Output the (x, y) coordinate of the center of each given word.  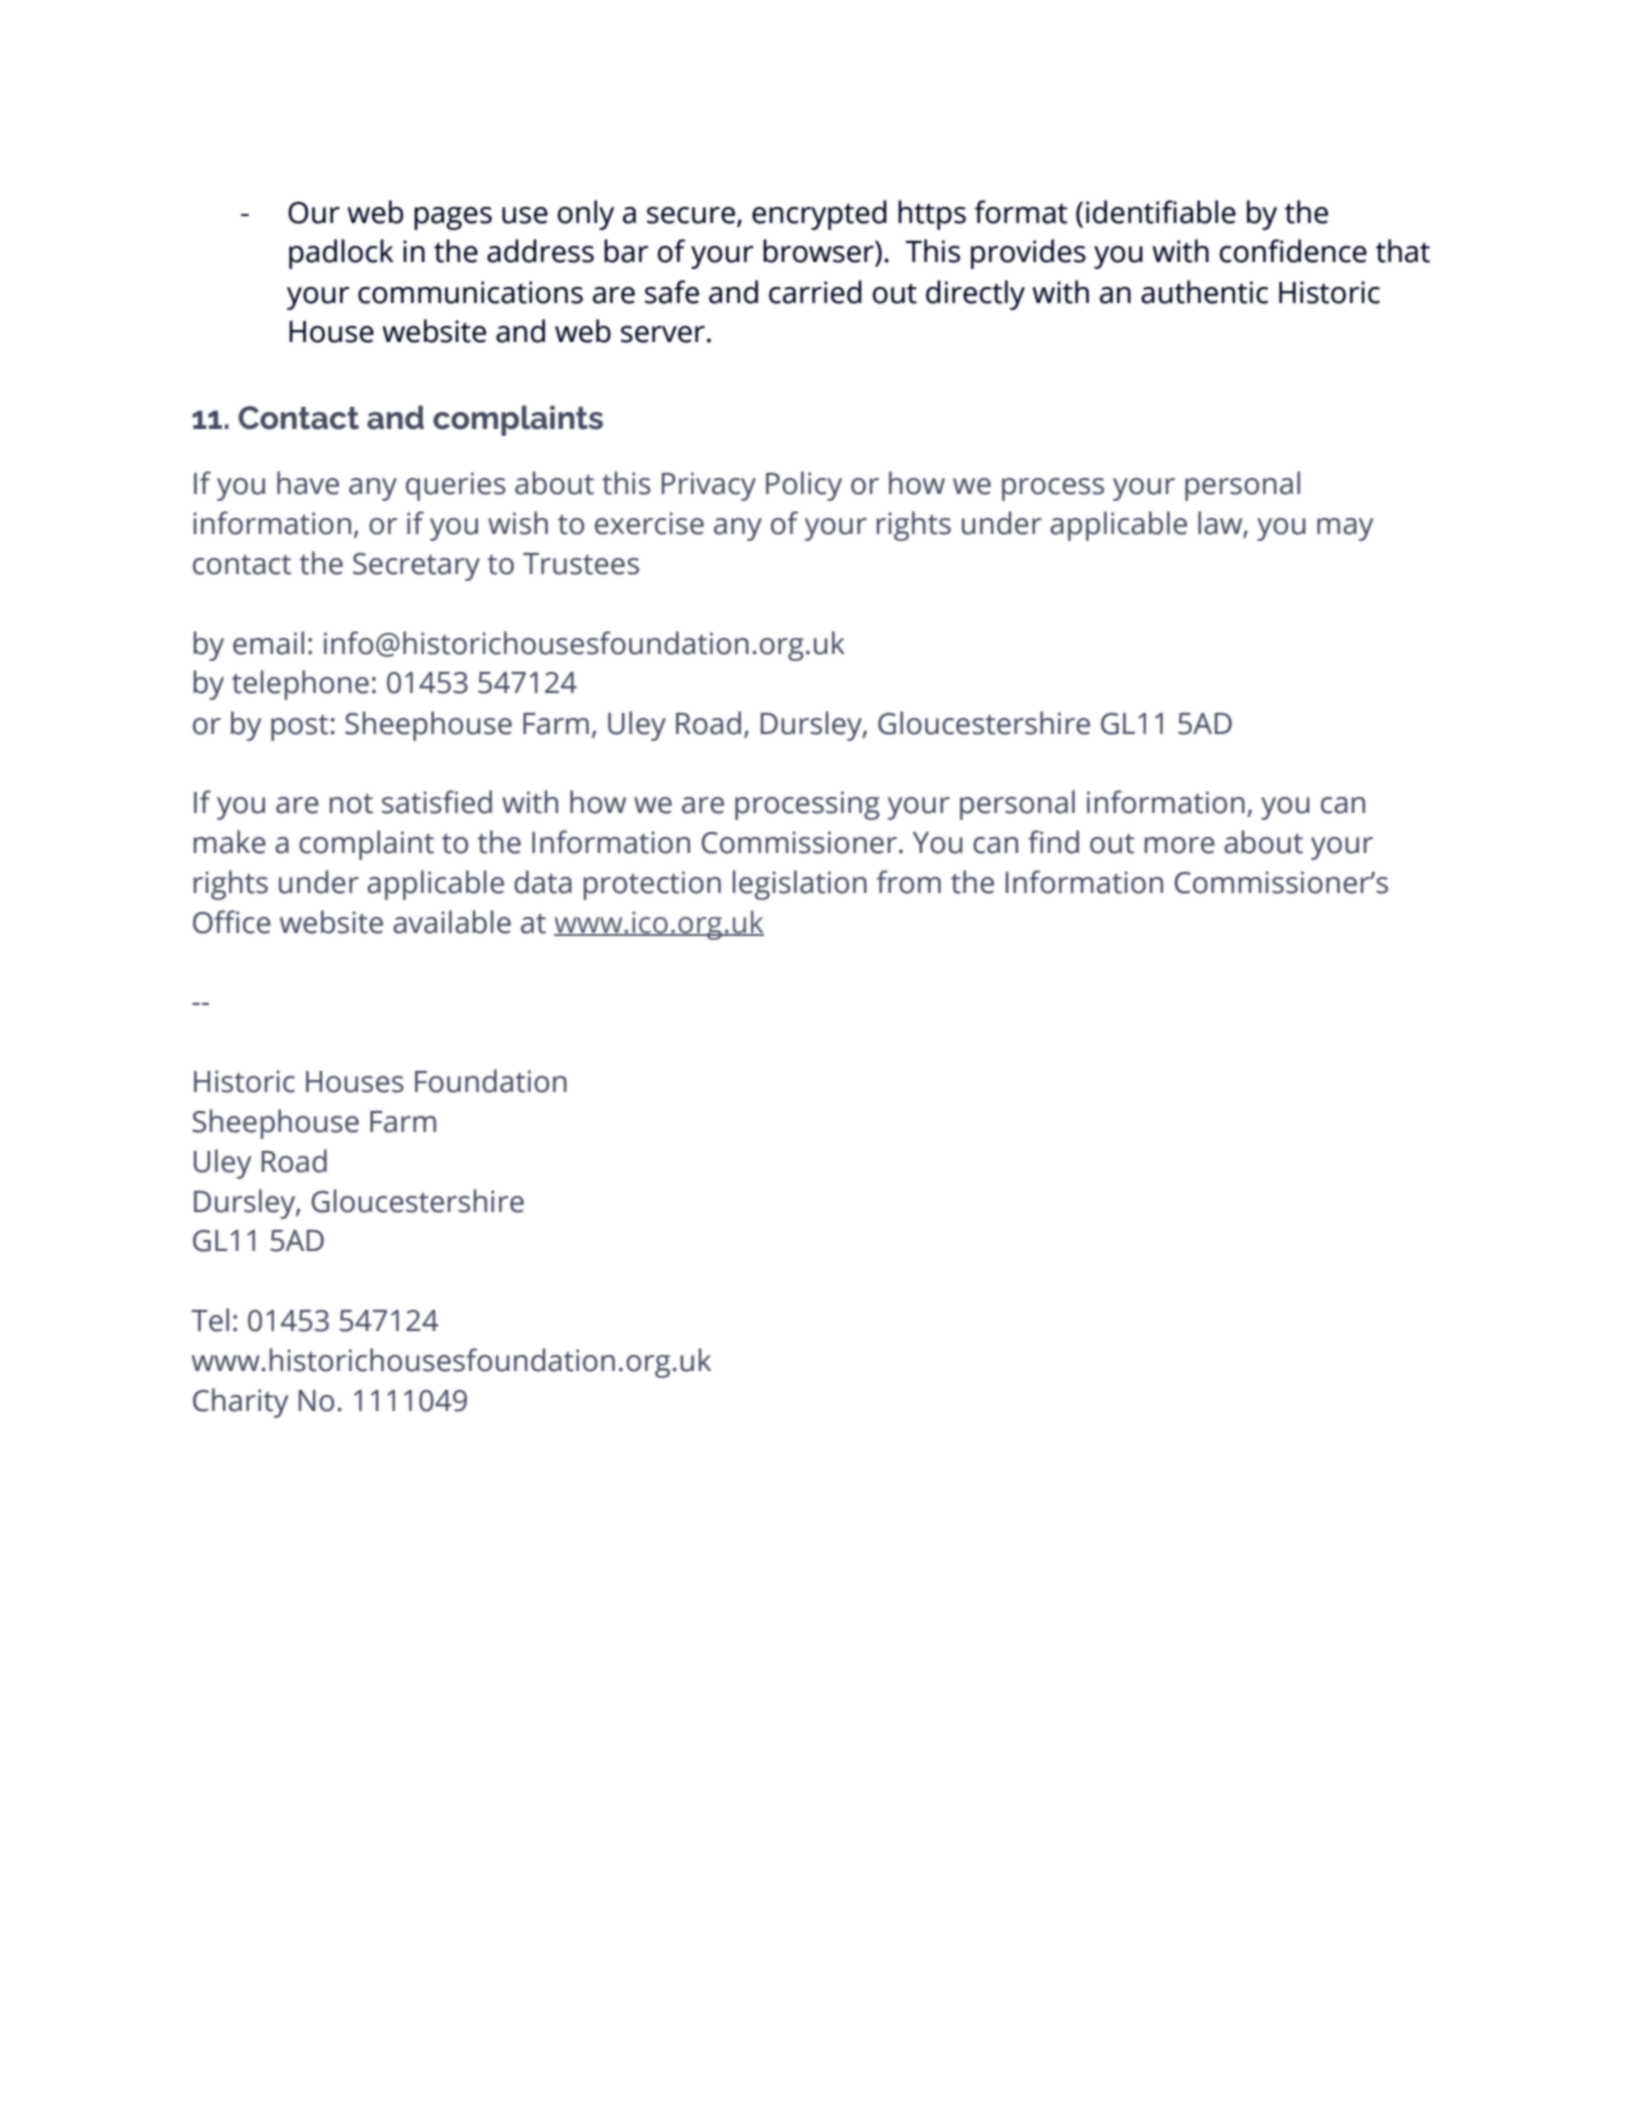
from (909, 882)
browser (819, 251)
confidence (1293, 251)
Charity (240, 1403)
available (452, 922)
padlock (341, 254)
